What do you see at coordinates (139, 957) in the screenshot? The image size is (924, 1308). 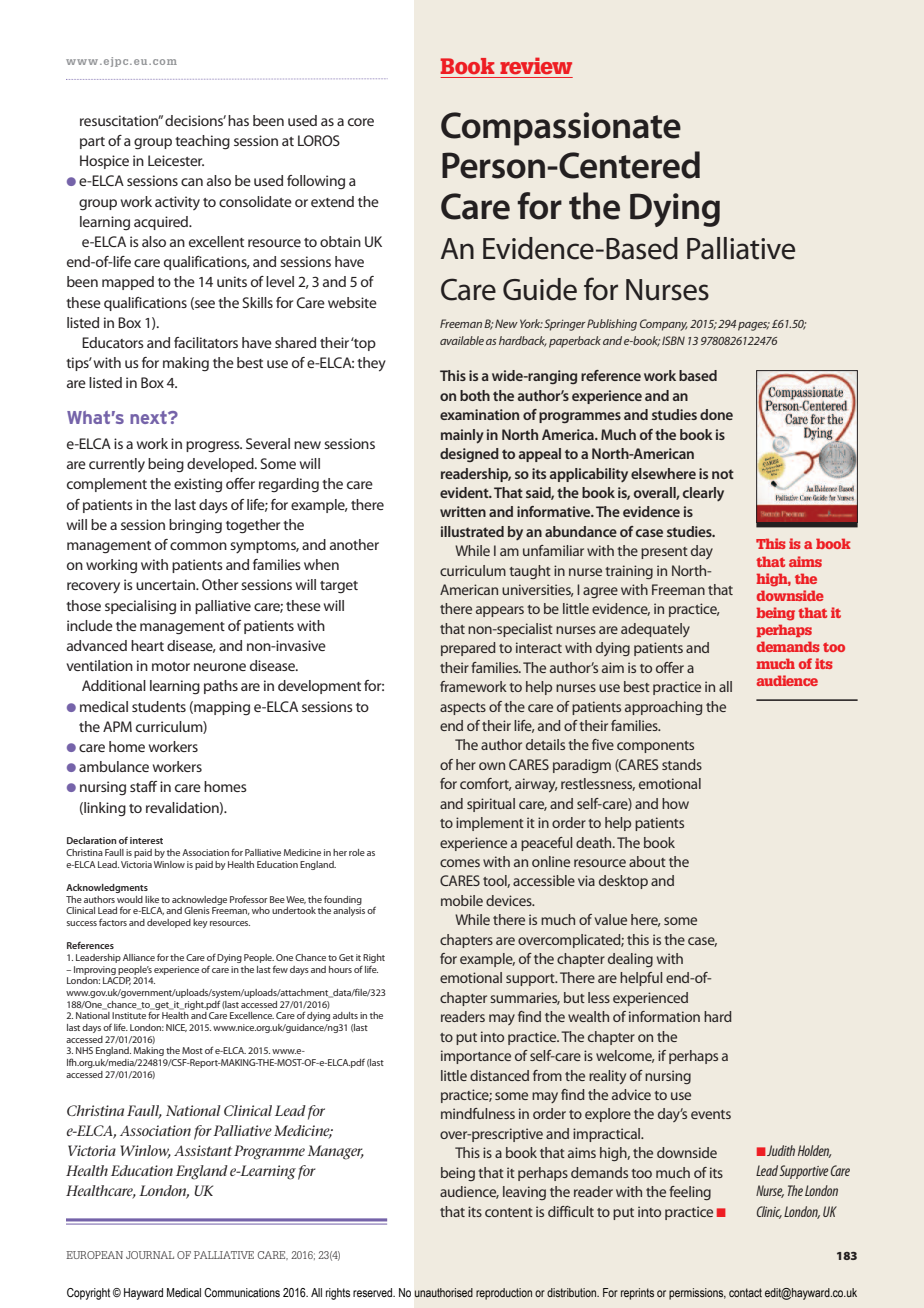 I see `Alliance` at bounding box center [139, 957].
